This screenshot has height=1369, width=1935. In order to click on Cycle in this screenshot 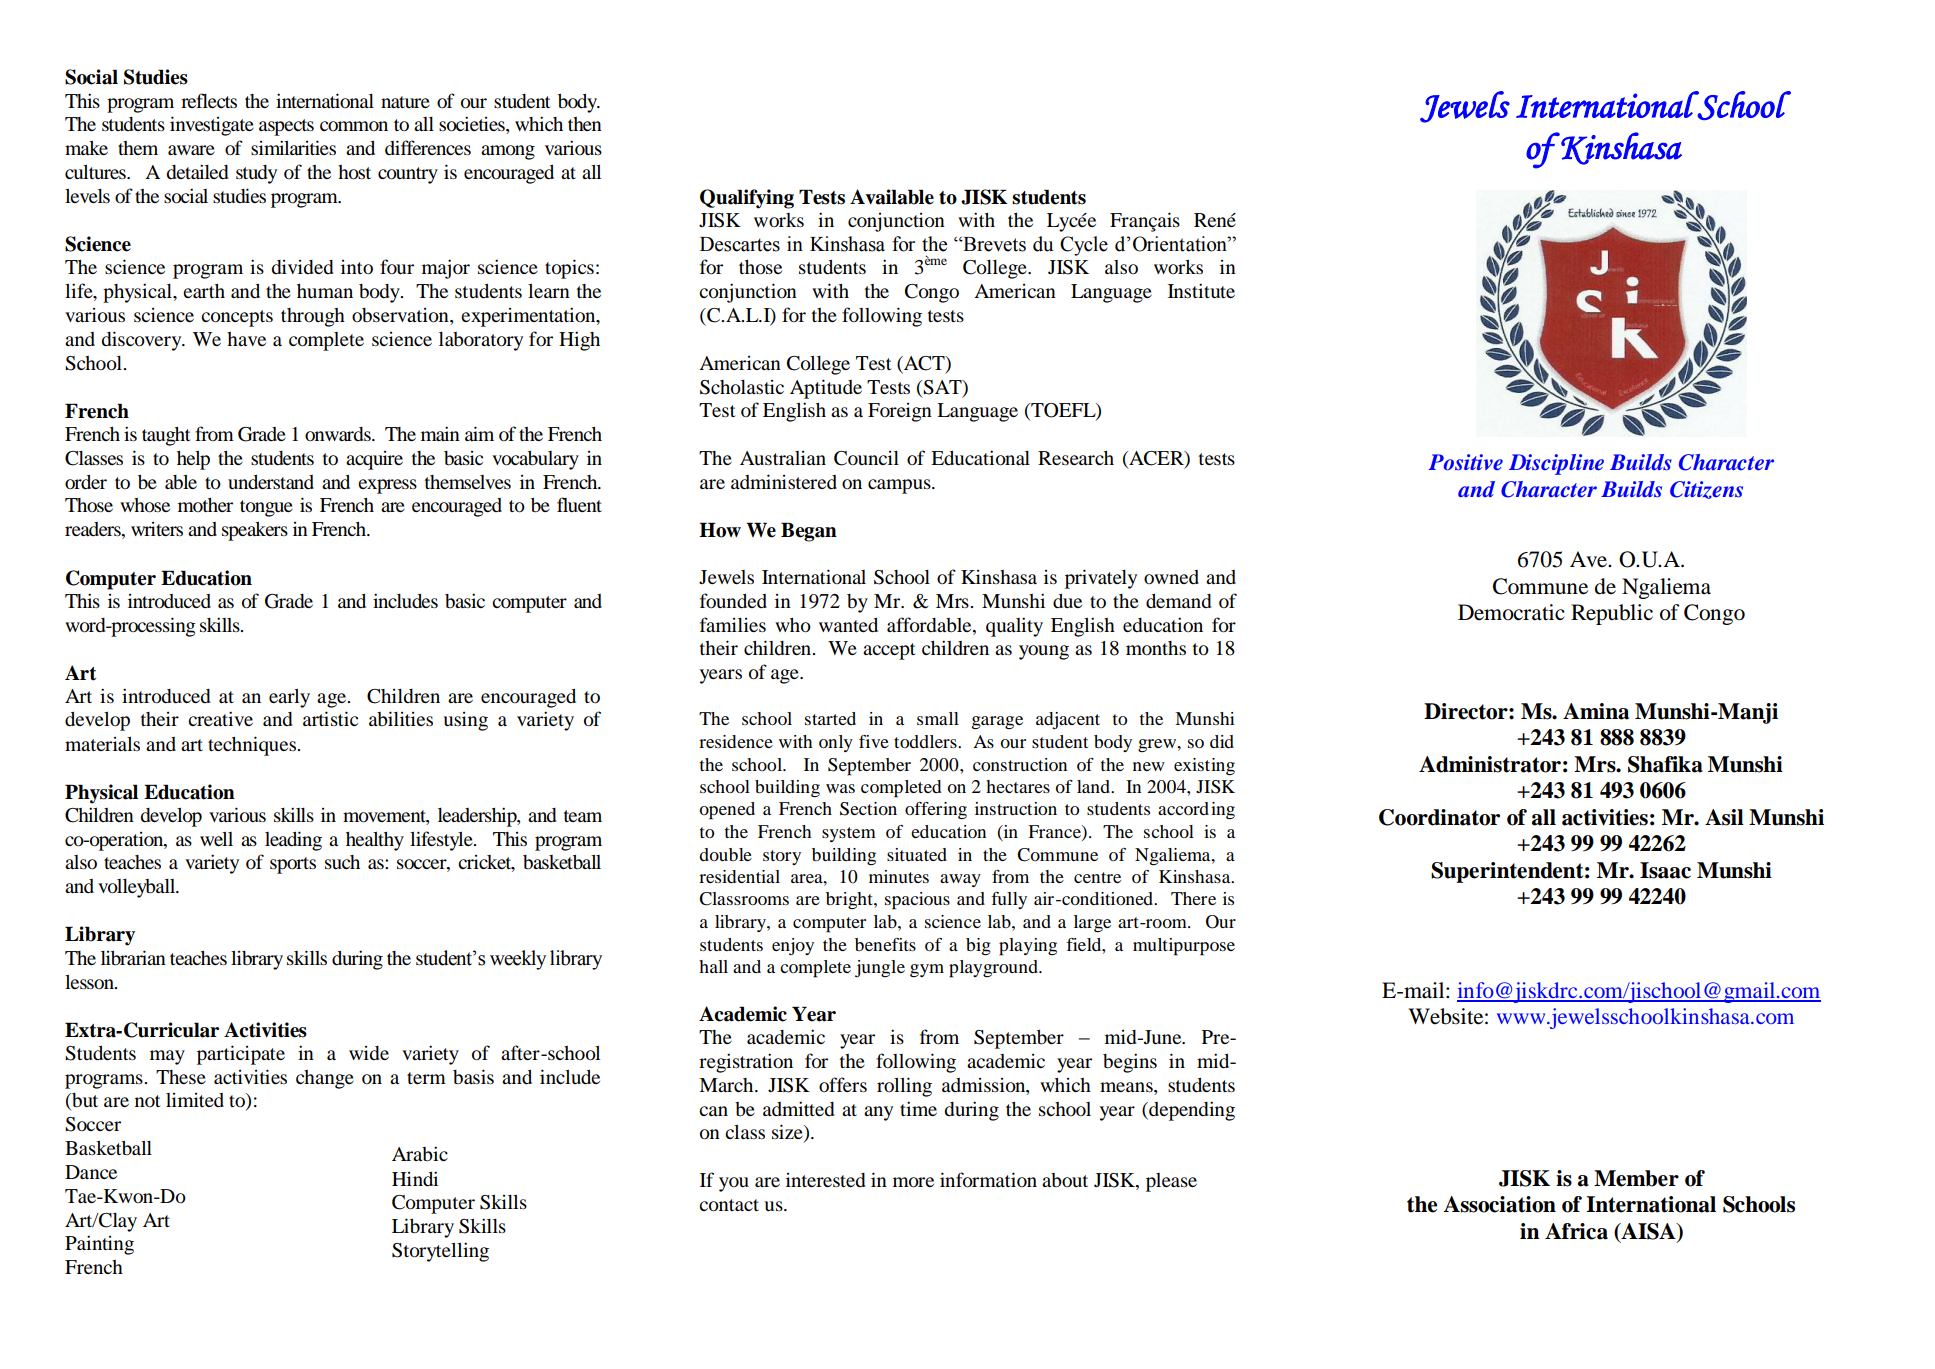, I will do `click(1084, 246)`.
